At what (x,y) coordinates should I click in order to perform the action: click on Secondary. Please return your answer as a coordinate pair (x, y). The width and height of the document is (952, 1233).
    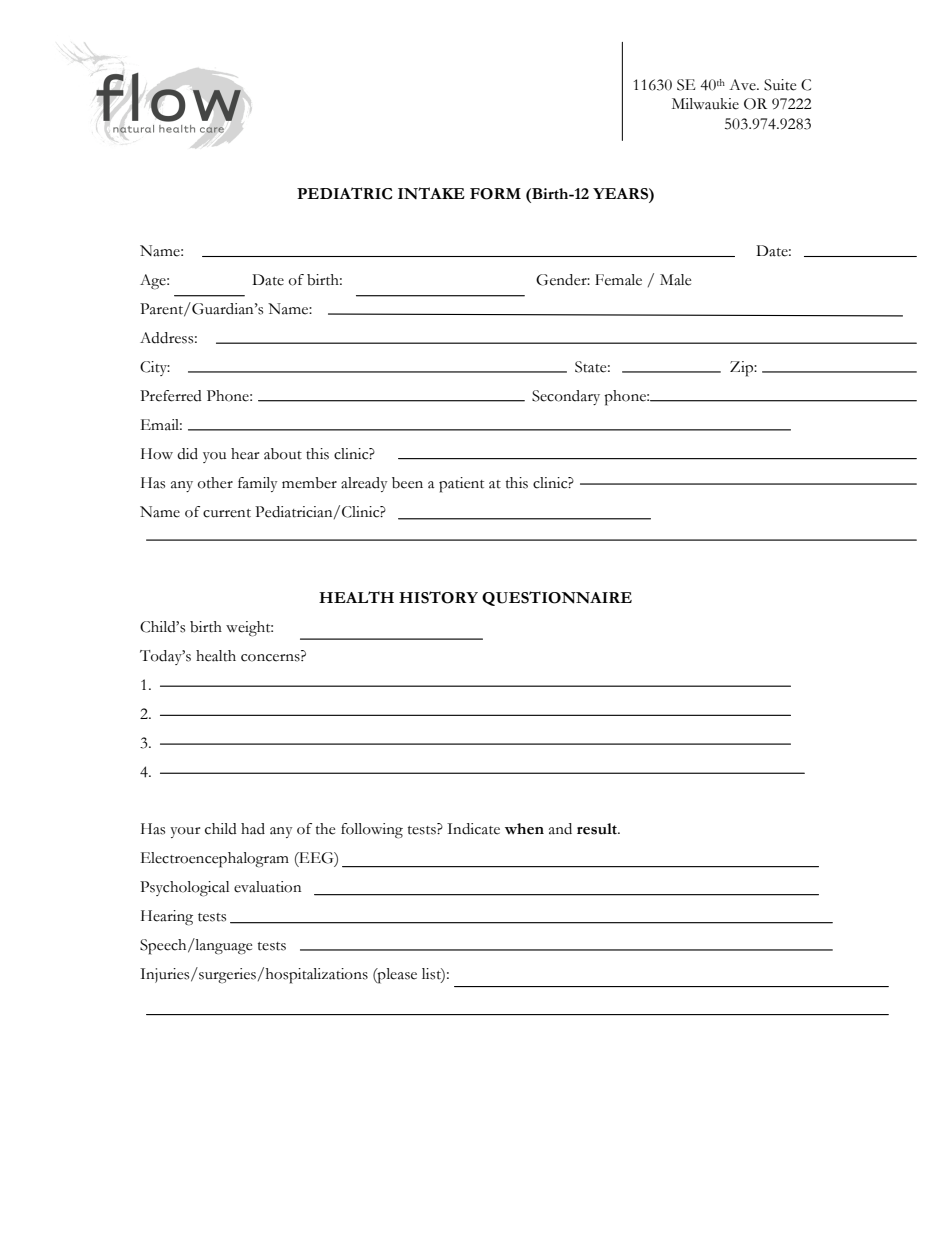
    Looking at the image, I should click on (566, 397).
